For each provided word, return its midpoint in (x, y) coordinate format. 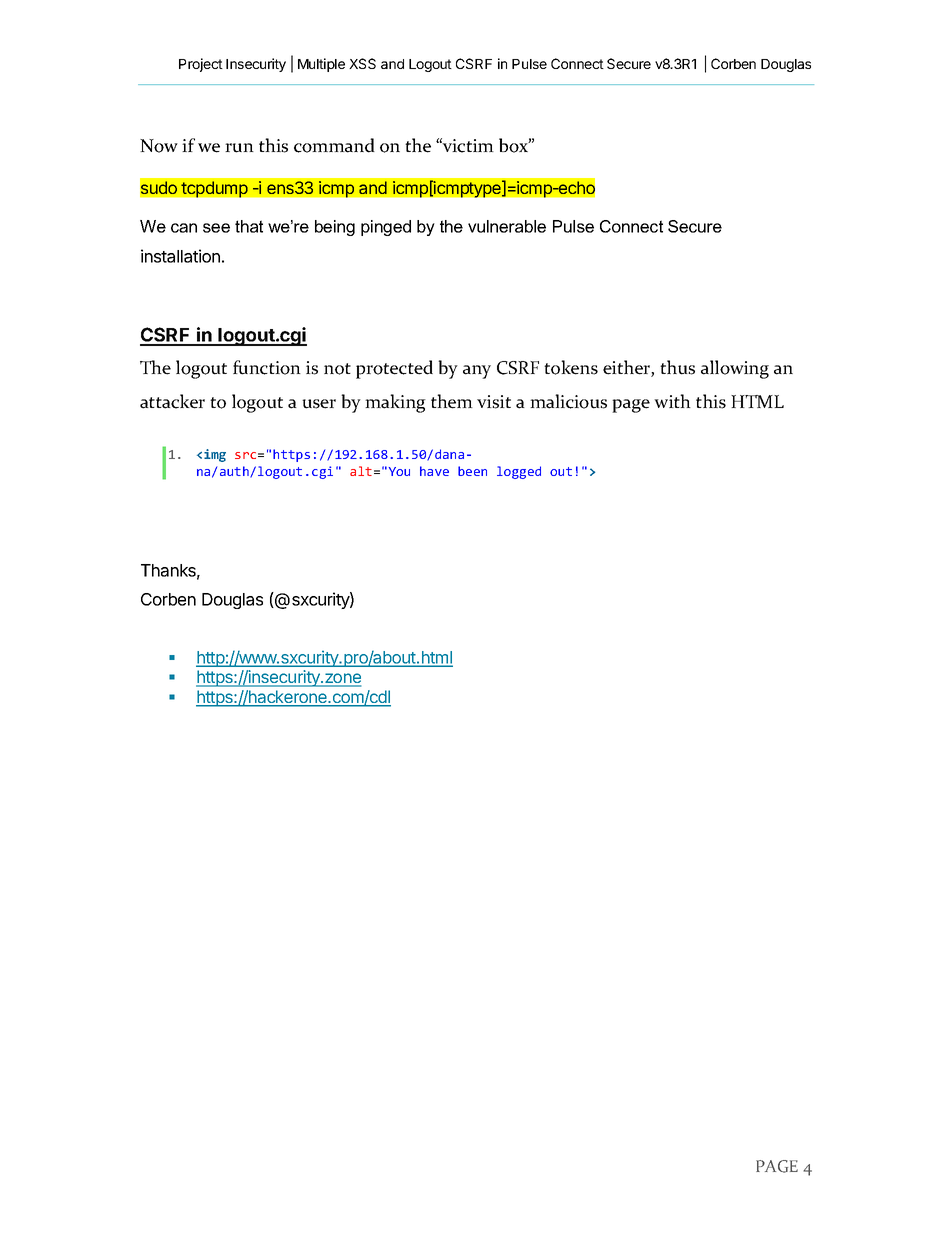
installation (180, 256)
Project (201, 65)
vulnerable (507, 226)
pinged (386, 228)
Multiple (321, 65)
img (215, 455)
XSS (362, 63)
